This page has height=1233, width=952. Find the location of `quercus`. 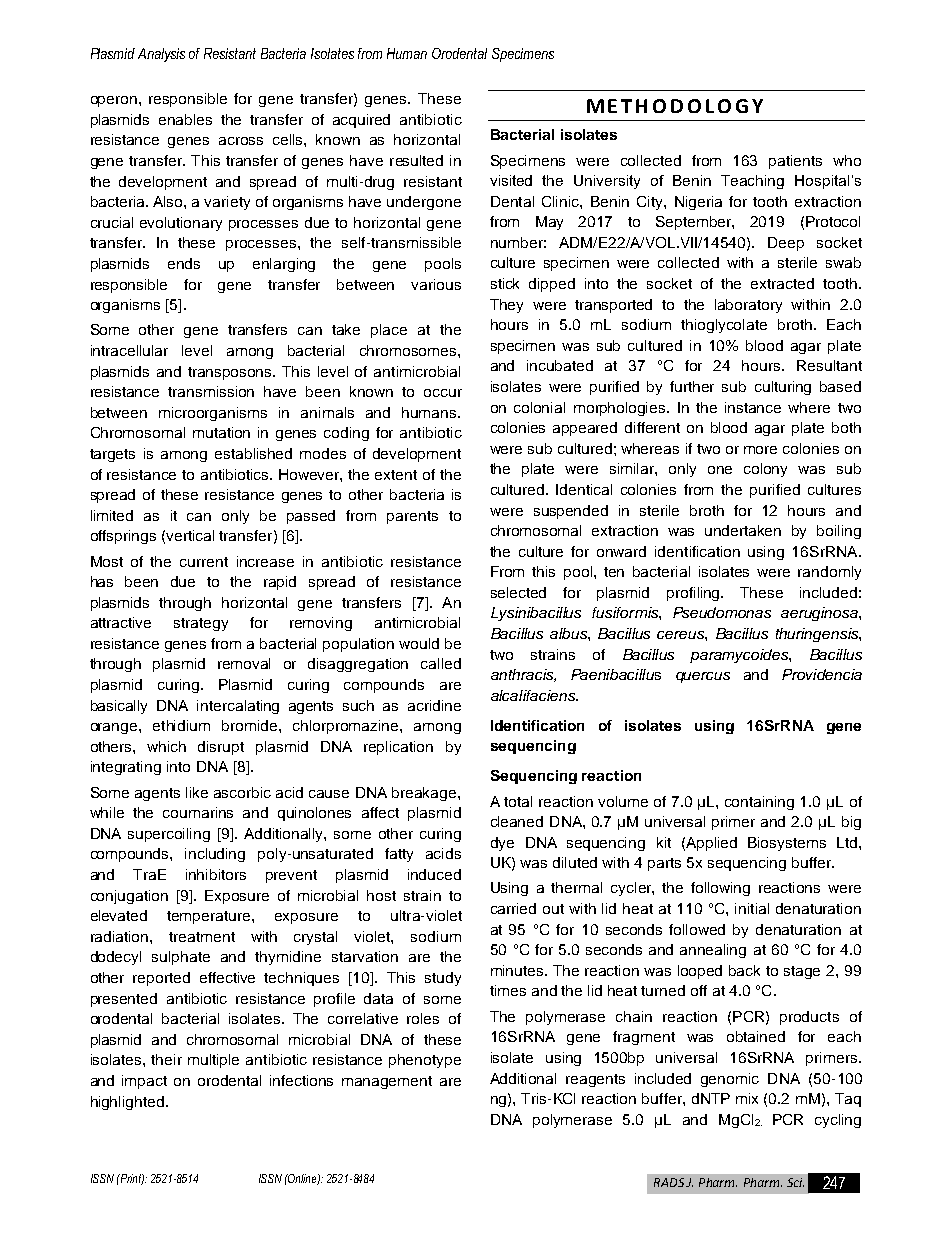

quercus is located at coordinates (703, 677).
